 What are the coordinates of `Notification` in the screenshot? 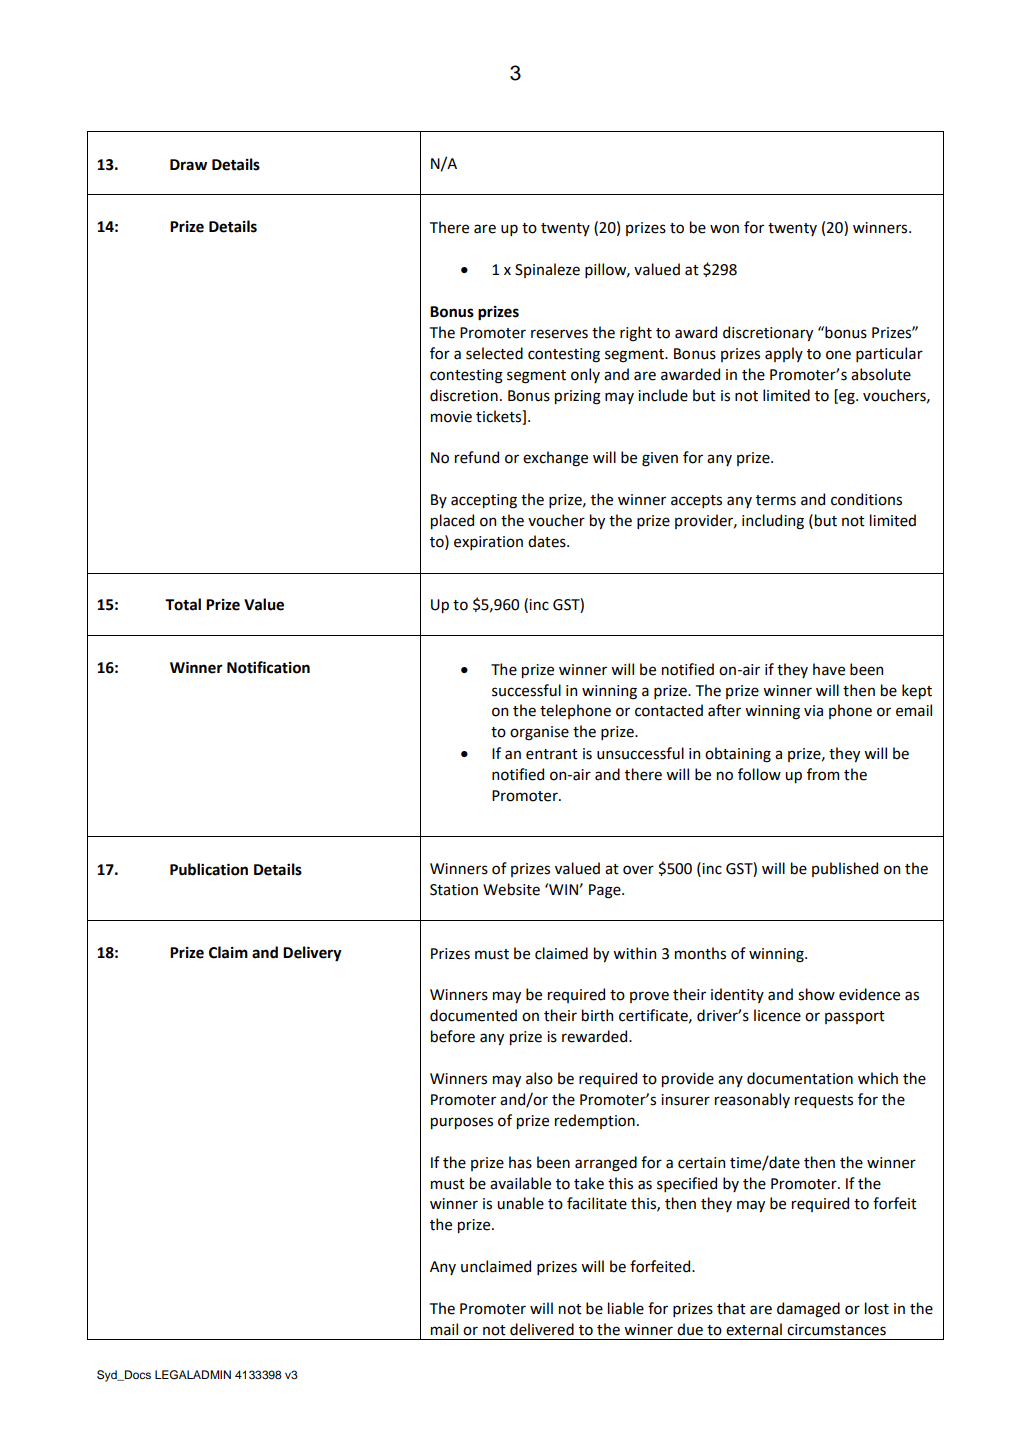 It's located at (268, 667).
